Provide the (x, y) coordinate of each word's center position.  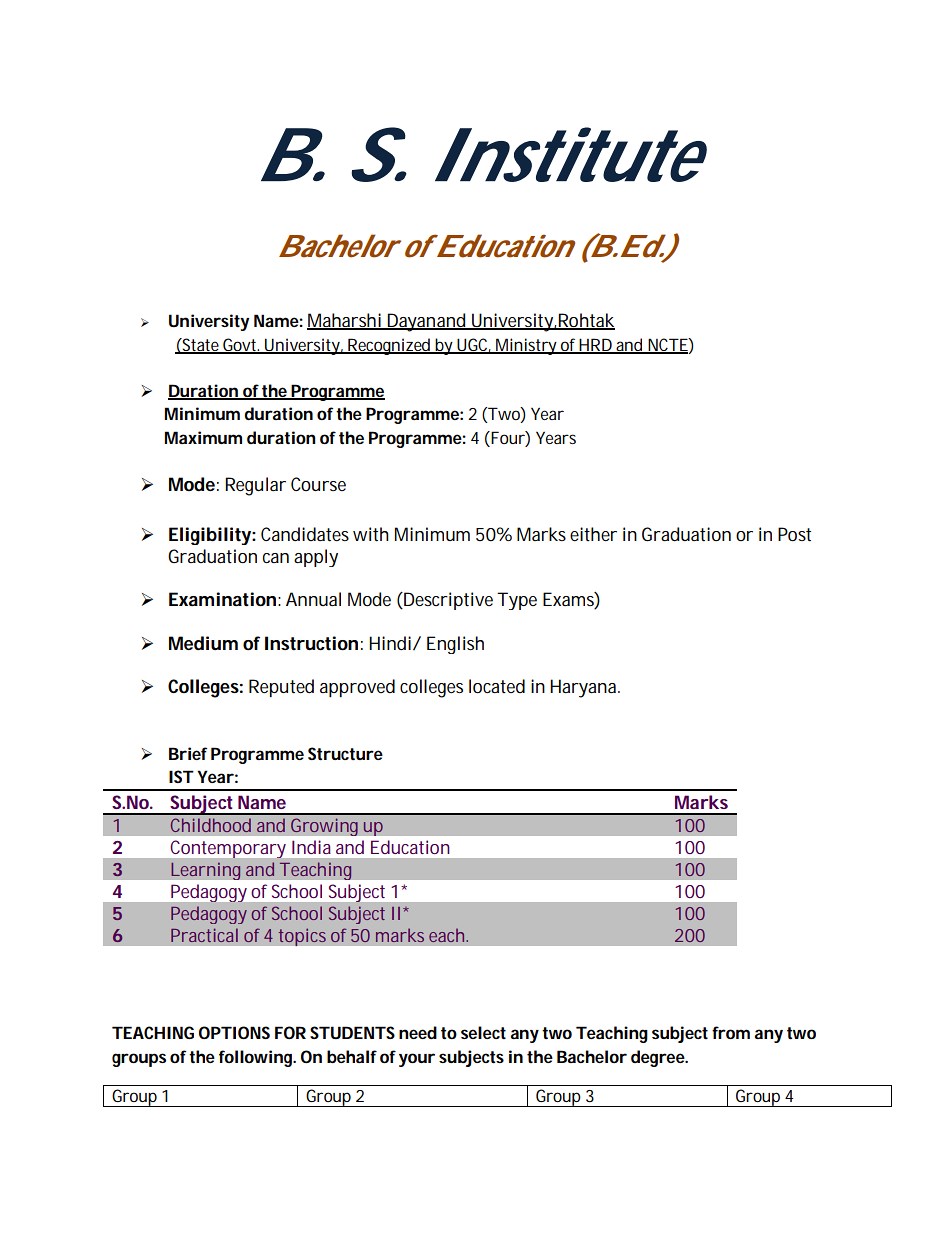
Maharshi (345, 321)
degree (658, 1058)
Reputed (281, 688)
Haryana (583, 688)
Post (794, 534)
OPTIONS (234, 1032)
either (593, 534)
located (497, 686)
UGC (471, 345)
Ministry (525, 346)
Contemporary (228, 849)
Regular (255, 486)
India (311, 847)
